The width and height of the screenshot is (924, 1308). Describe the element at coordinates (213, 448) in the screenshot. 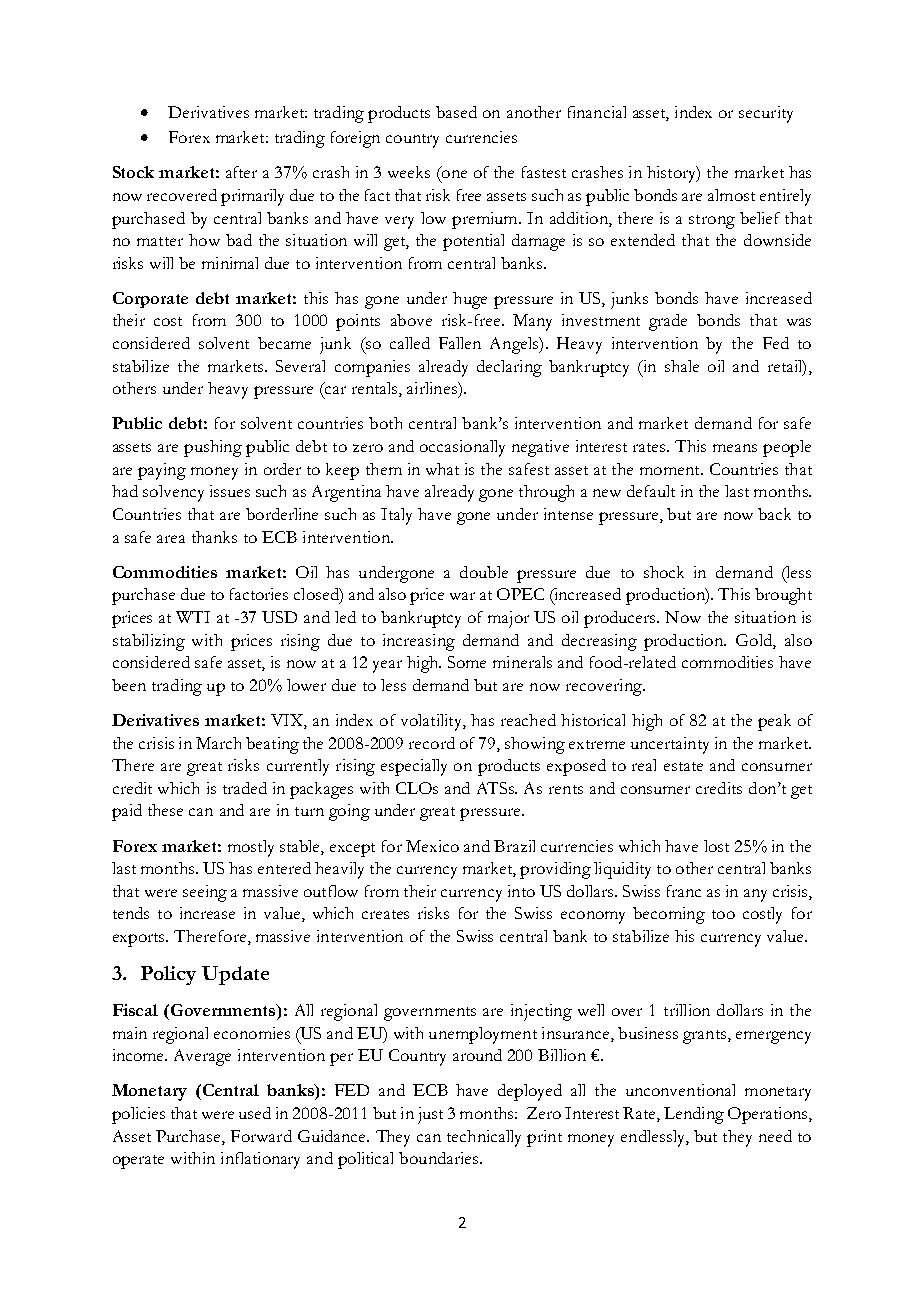

I see `pushing` at that location.
